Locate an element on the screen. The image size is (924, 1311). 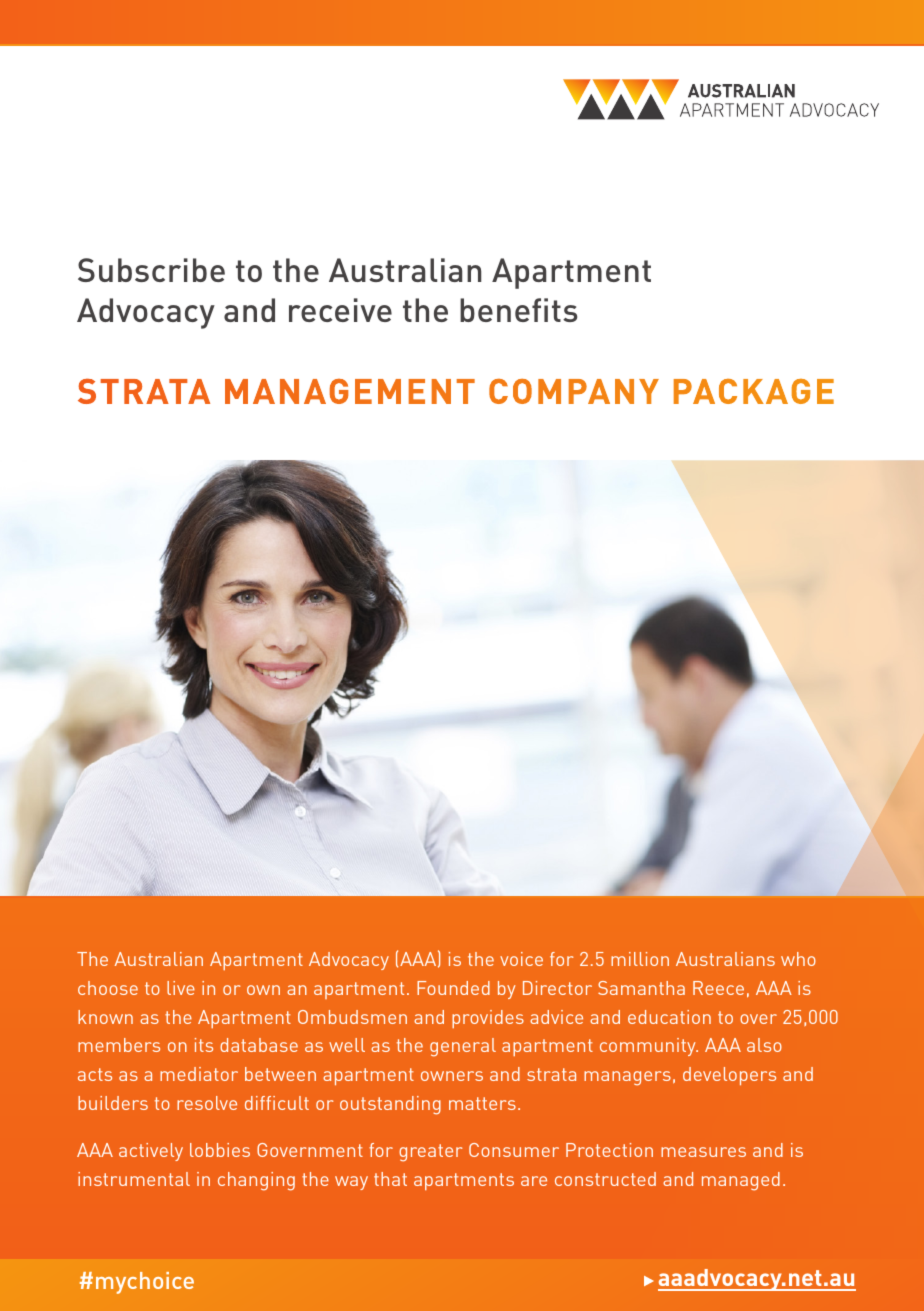
benefits is located at coordinates (518, 310).
